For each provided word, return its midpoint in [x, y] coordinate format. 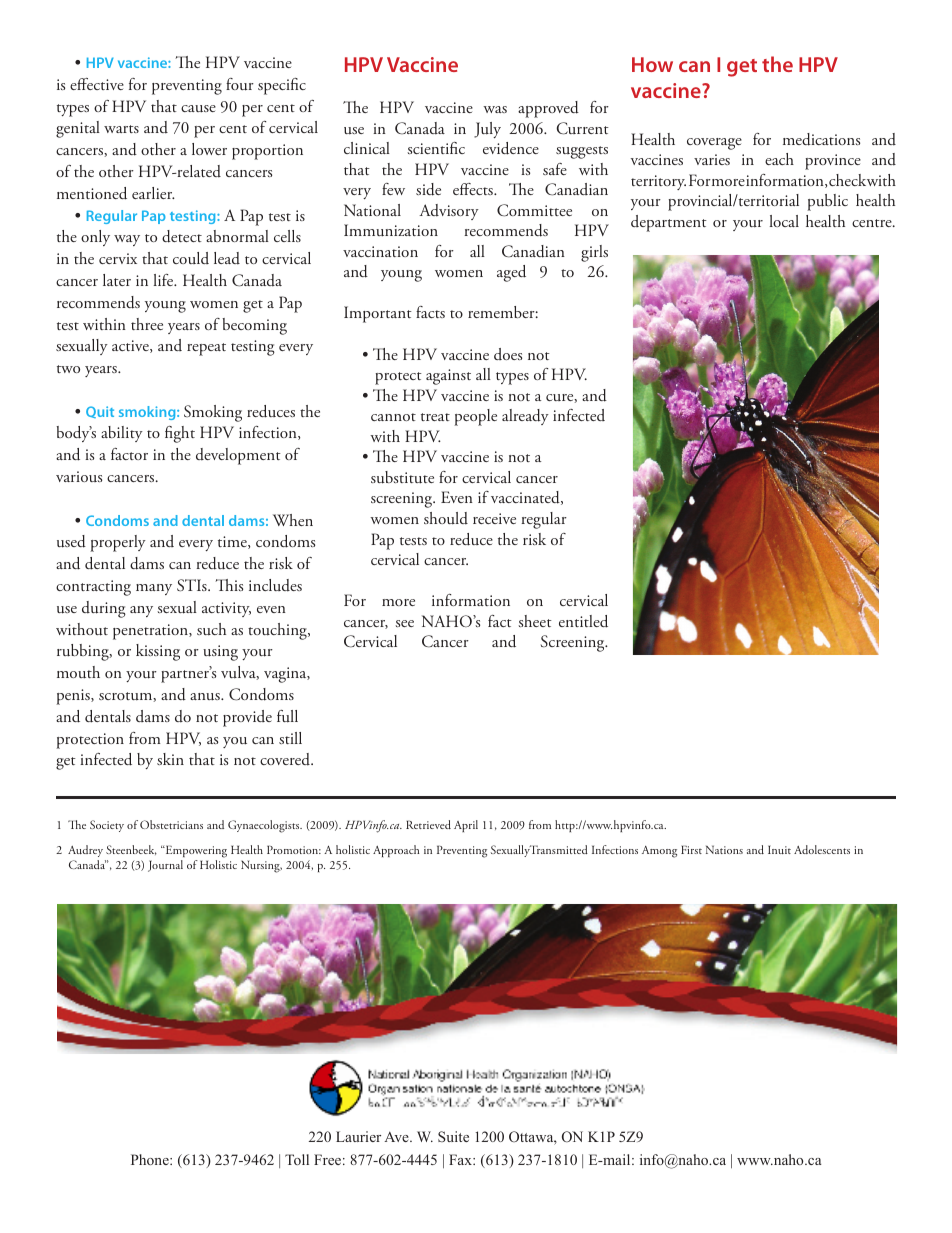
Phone [151, 1159]
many [154, 589]
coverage [714, 144]
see [404, 623]
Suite [453, 1136]
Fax [461, 1159]
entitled [583, 621]
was [495, 109]
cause [198, 109]
